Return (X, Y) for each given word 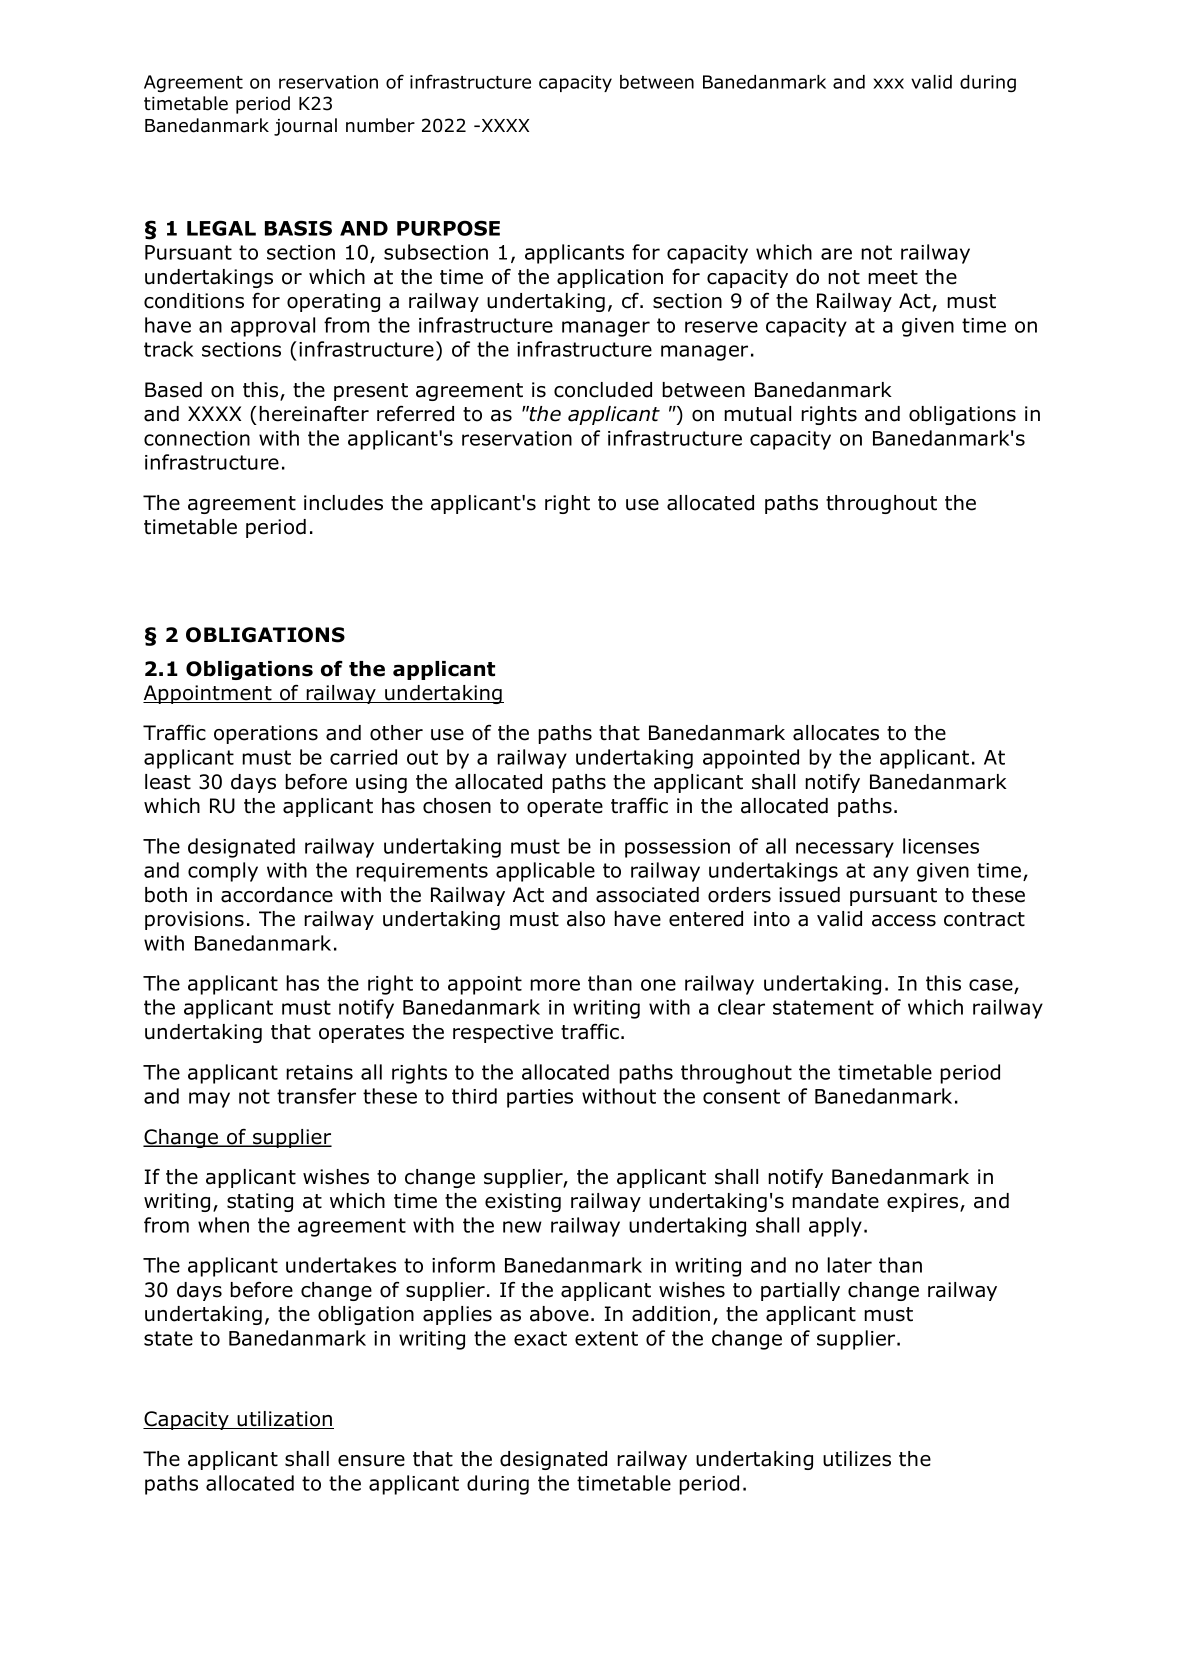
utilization (285, 1420)
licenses (941, 846)
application (610, 278)
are (836, 254)
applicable (545, 872)
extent (606, 1338)
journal (305, 127)
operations (266, 734)
